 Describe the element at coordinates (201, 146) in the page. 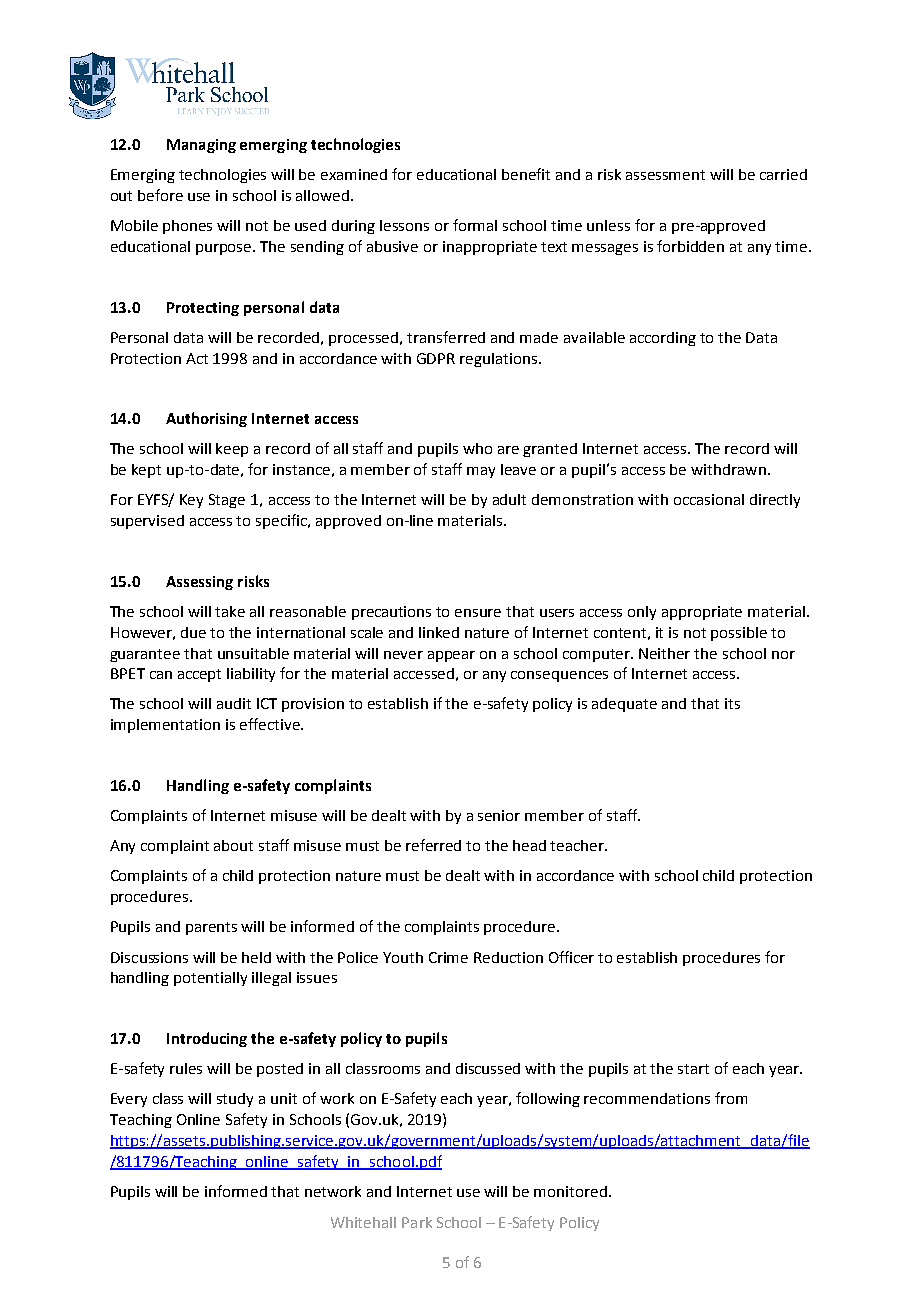

I see `Managing` at that location.
